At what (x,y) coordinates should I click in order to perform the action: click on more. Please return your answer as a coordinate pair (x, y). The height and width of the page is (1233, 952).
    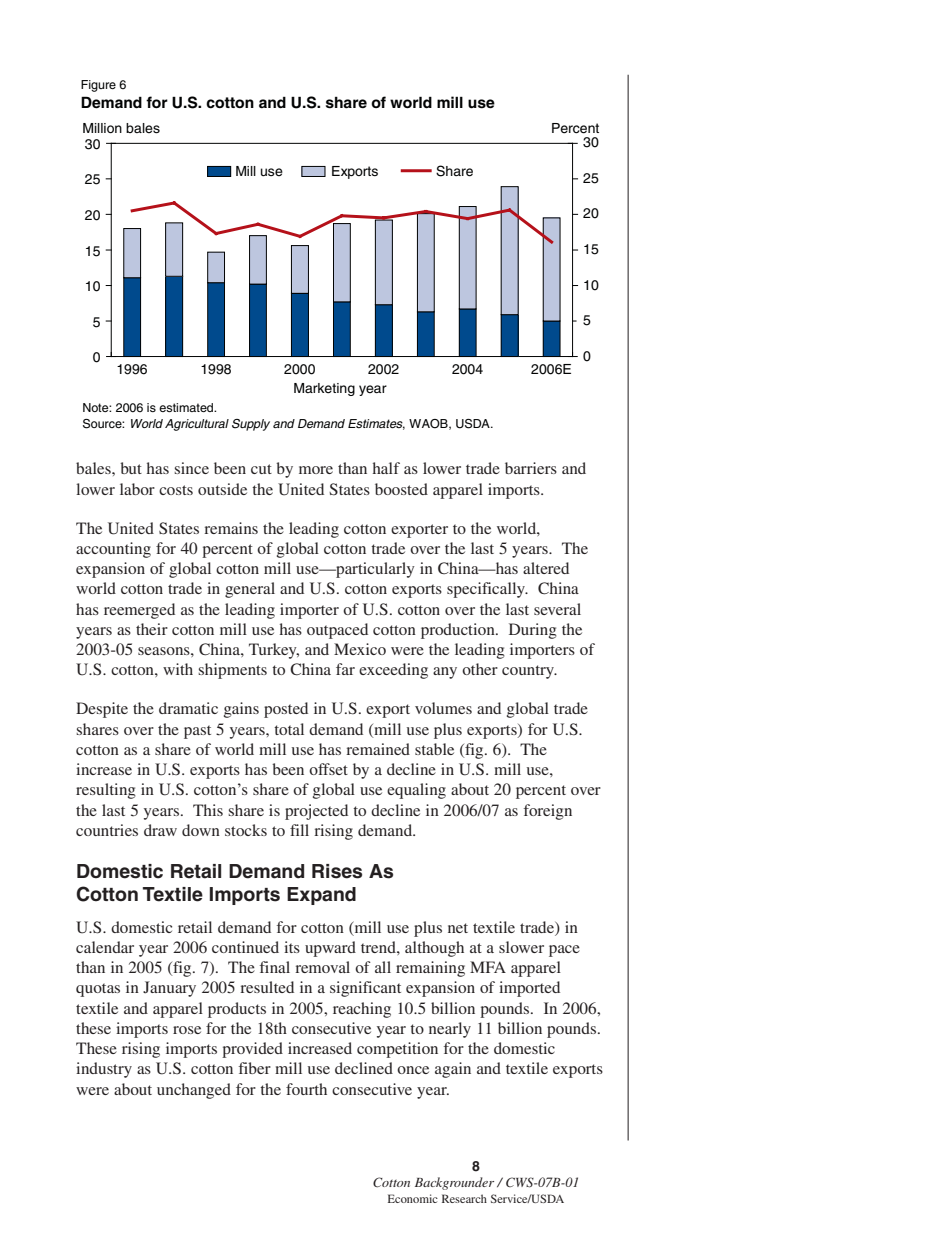
    Looking at the image, I should click on (316, 470).
